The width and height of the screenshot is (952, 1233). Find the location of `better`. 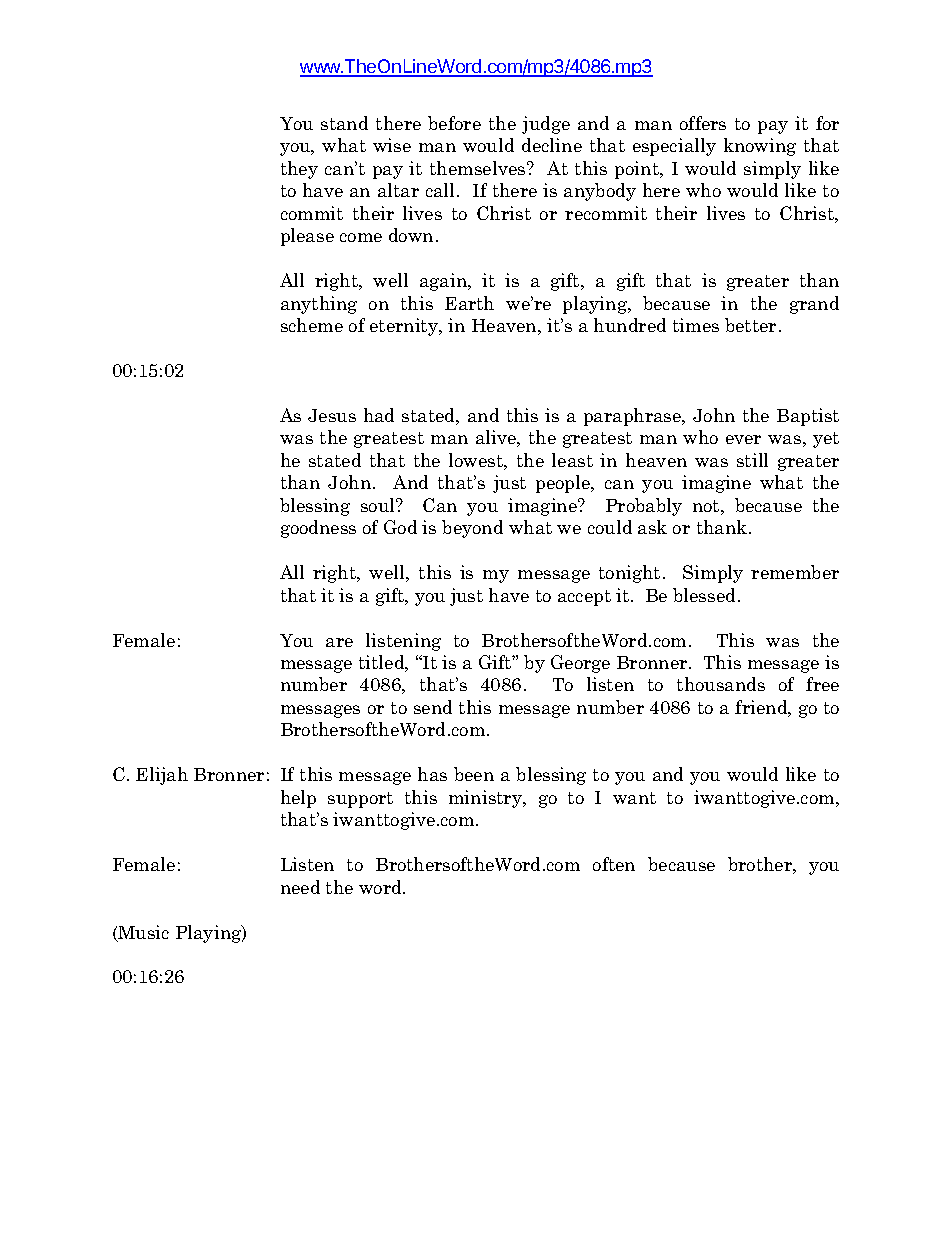

better is located at coordinates (750, 325).
